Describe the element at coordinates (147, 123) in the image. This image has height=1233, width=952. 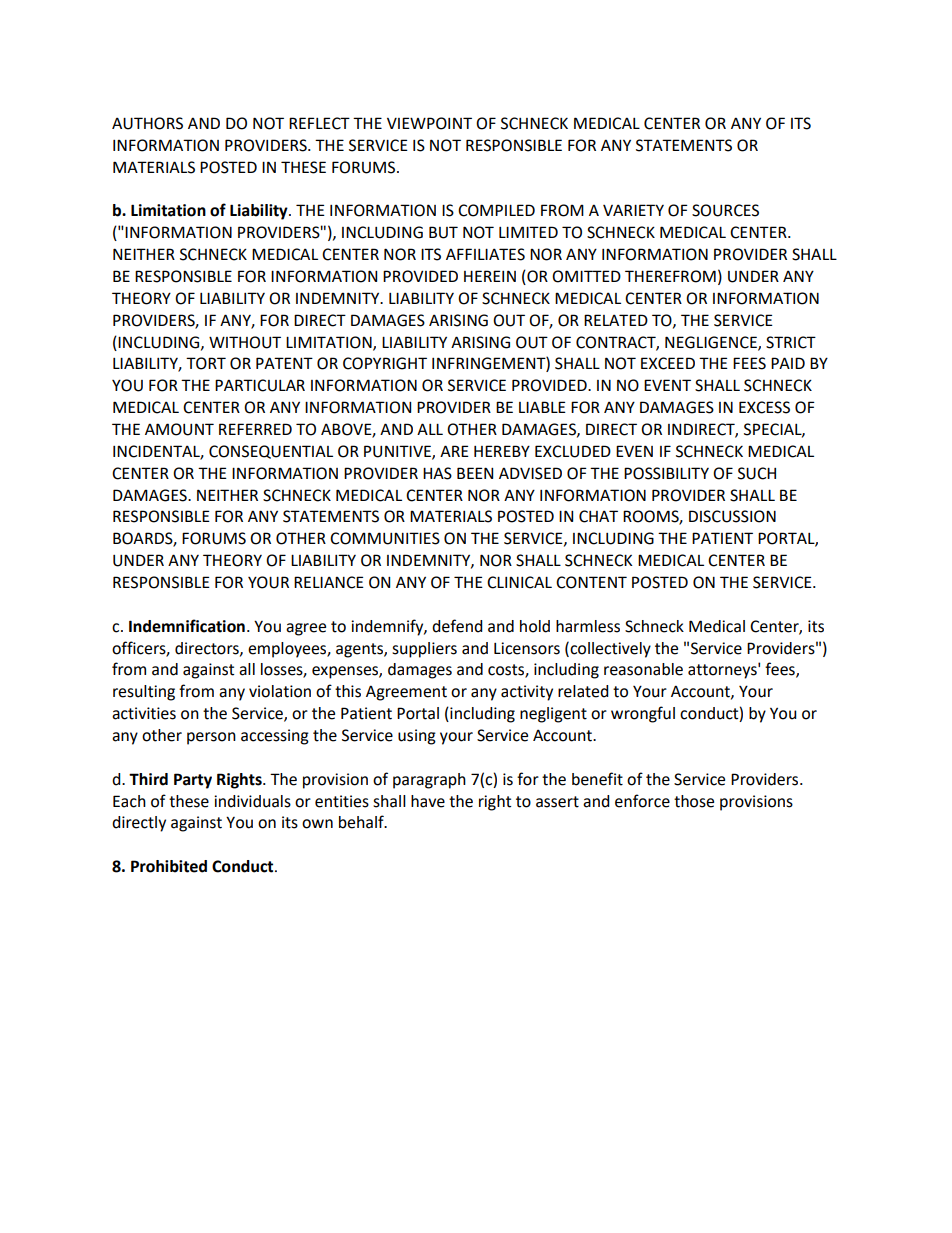
I see `AUTHORS` at that location.
